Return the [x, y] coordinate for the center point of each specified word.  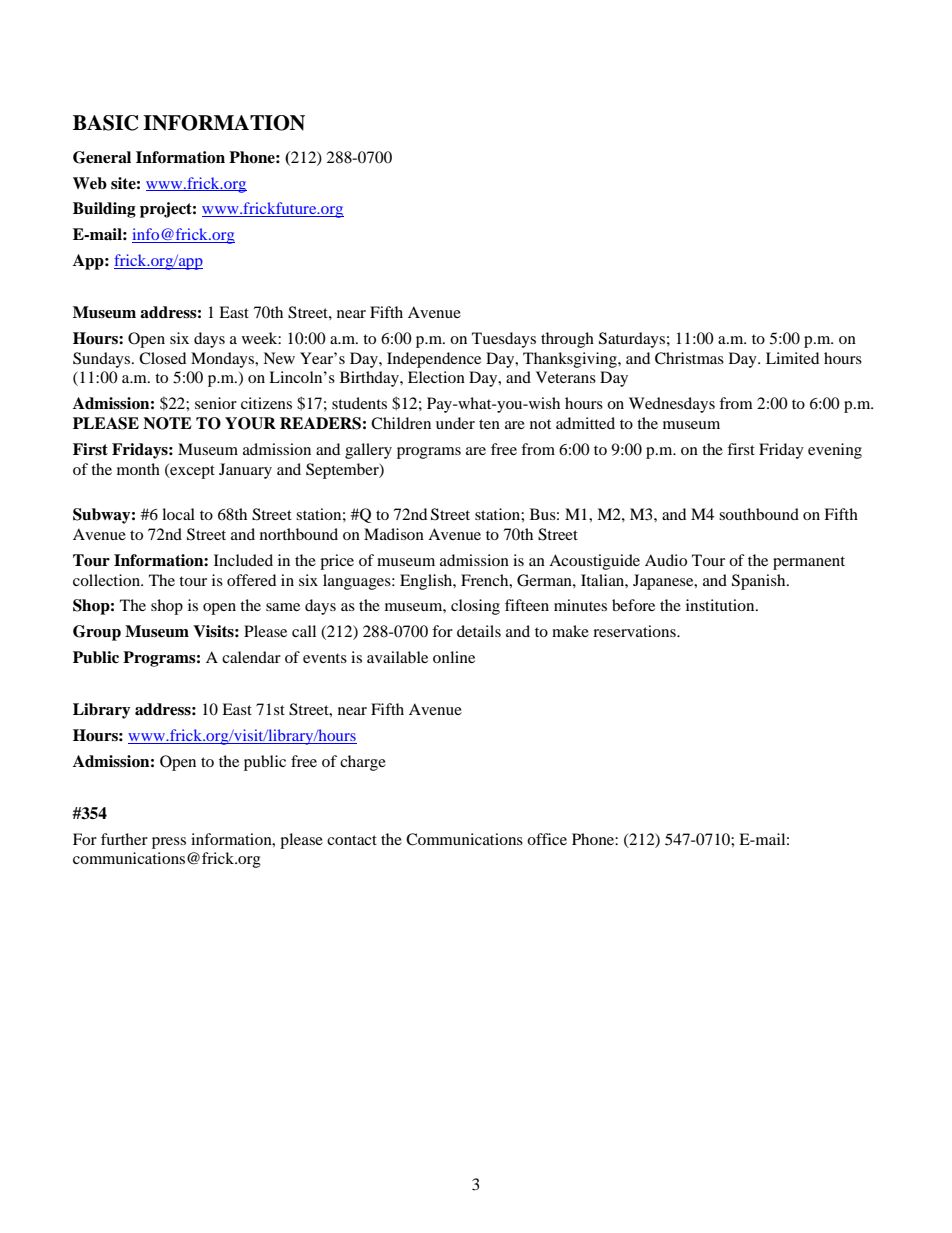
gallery [368, 451]
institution [721, 605]
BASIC [105, 123]
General [102, 157]
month [138, 469]
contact [352, 840]
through [567, 340]
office [547, 839]
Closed [162, 358]
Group [97, 633]
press [169, 843]
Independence [434, 360]
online [454, 657]
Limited [792, 358]
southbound [759, 514]
